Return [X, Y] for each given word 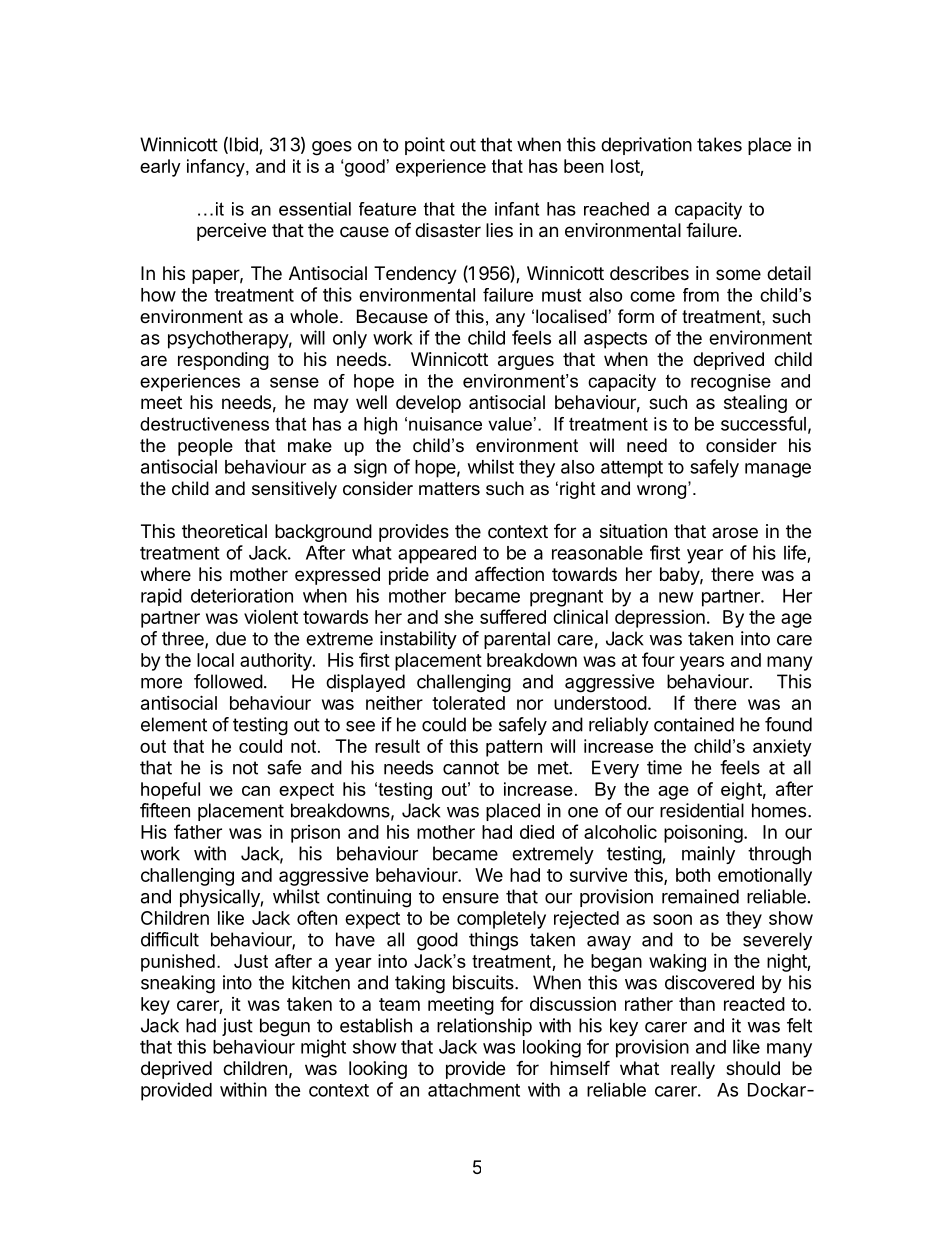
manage [778, 470]
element [174, 724]
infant [517, 209]
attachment [474, 1090]
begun [285, 1027]
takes [719, 144]
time [664, 767]
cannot [471, 768]
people [205, 447]
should [753, 1068]
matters [449, 489]
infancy [217, 168]
